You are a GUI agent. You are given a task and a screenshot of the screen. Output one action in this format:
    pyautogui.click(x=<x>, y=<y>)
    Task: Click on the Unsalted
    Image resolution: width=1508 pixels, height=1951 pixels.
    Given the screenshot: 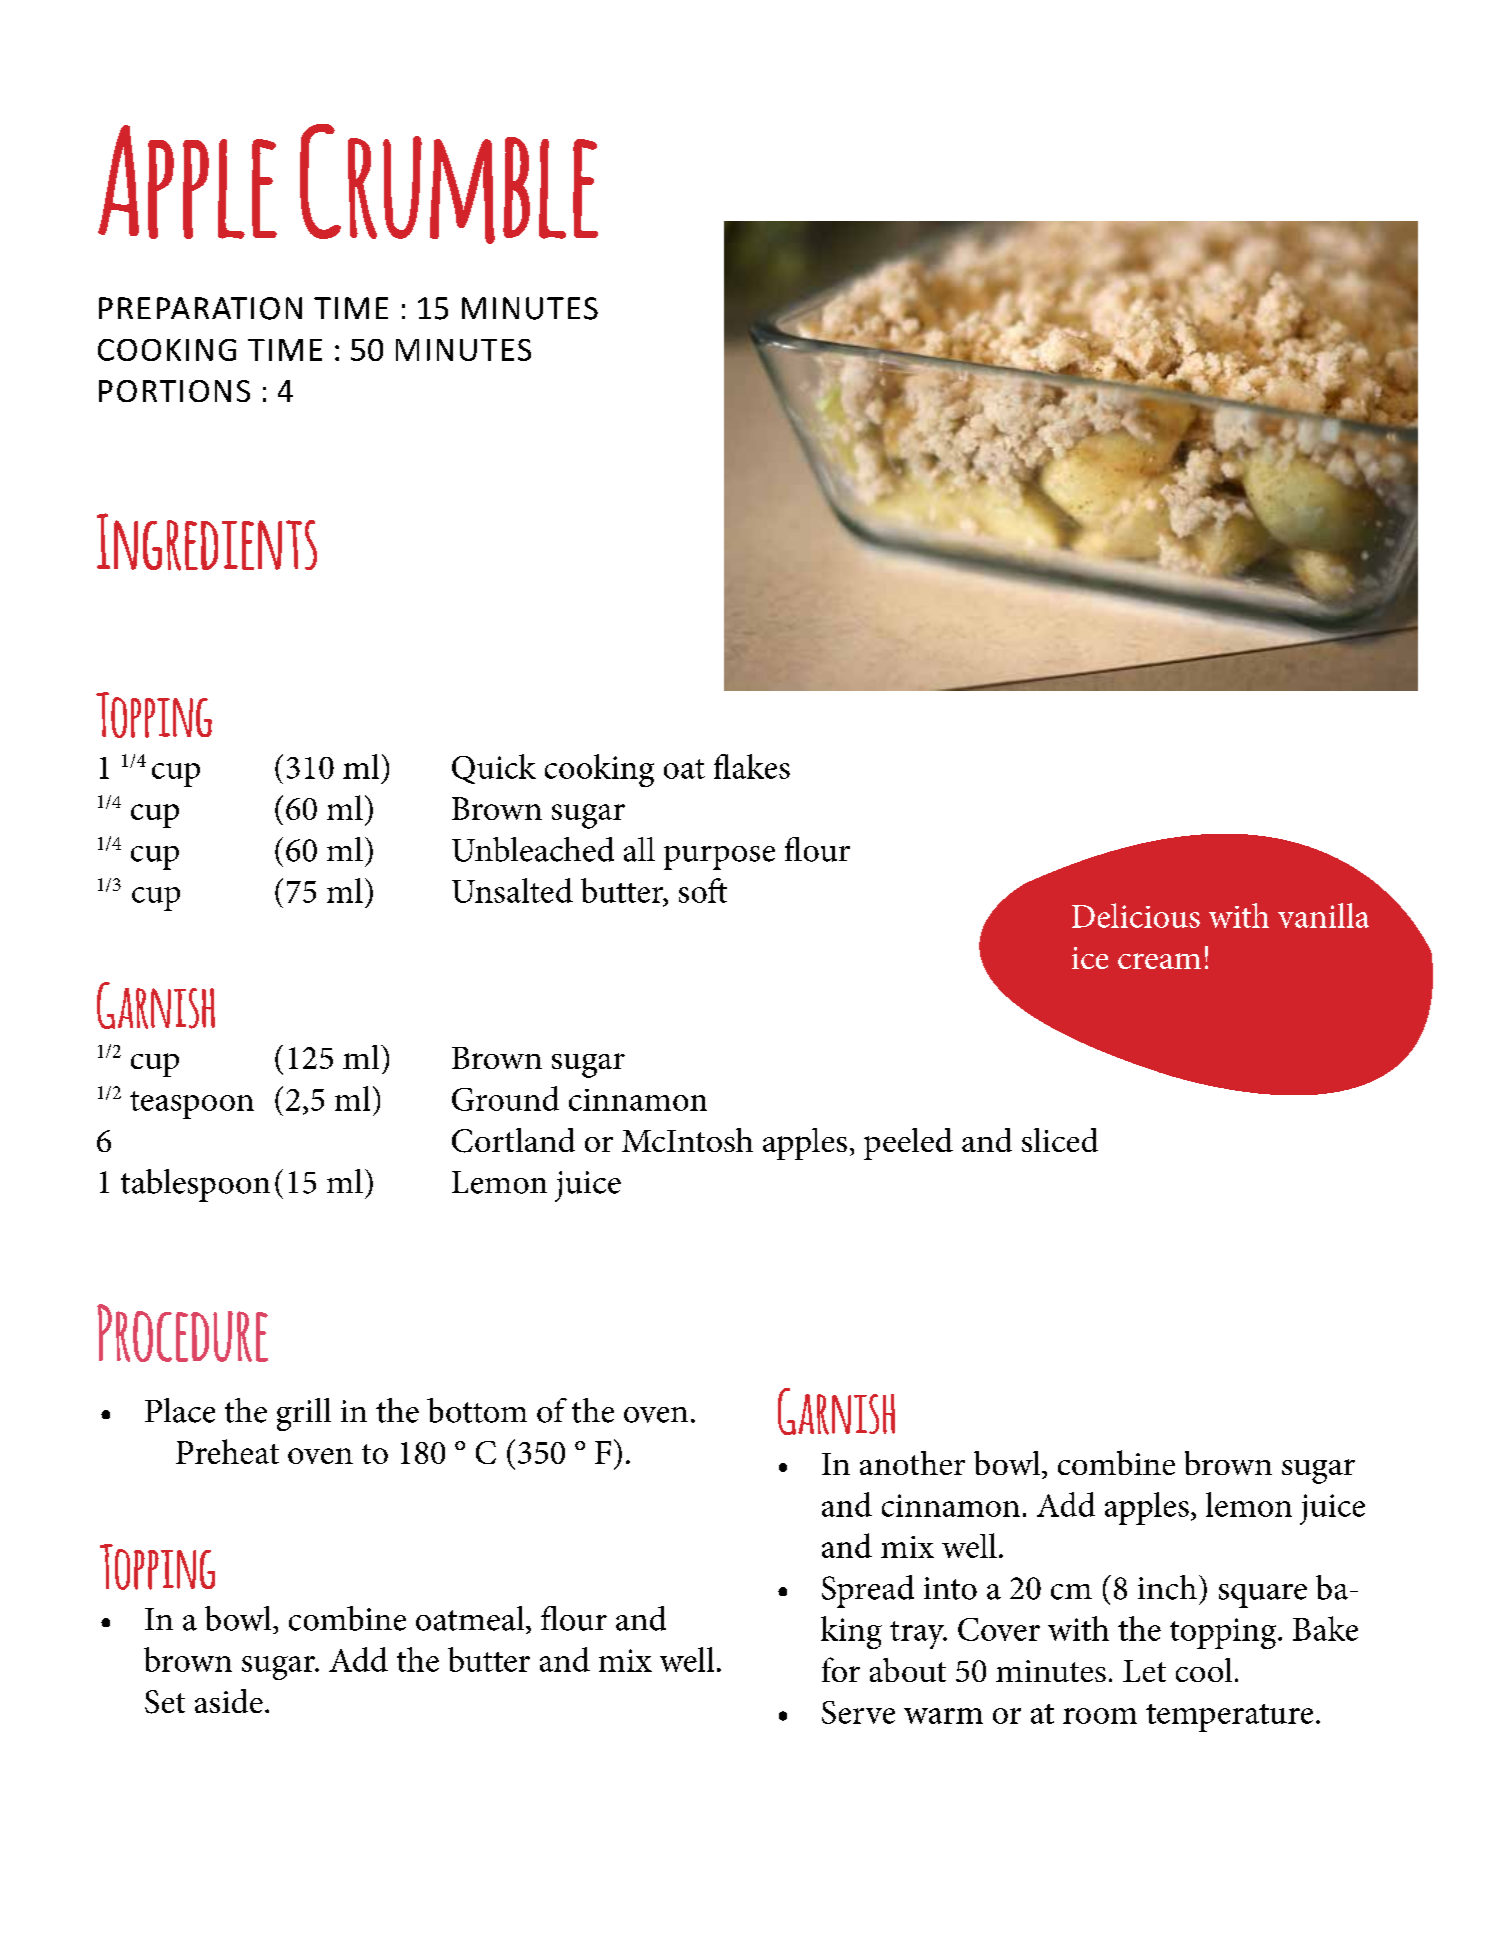 What is the action you would take?
    pyautogui.click(x=512, y=890)
